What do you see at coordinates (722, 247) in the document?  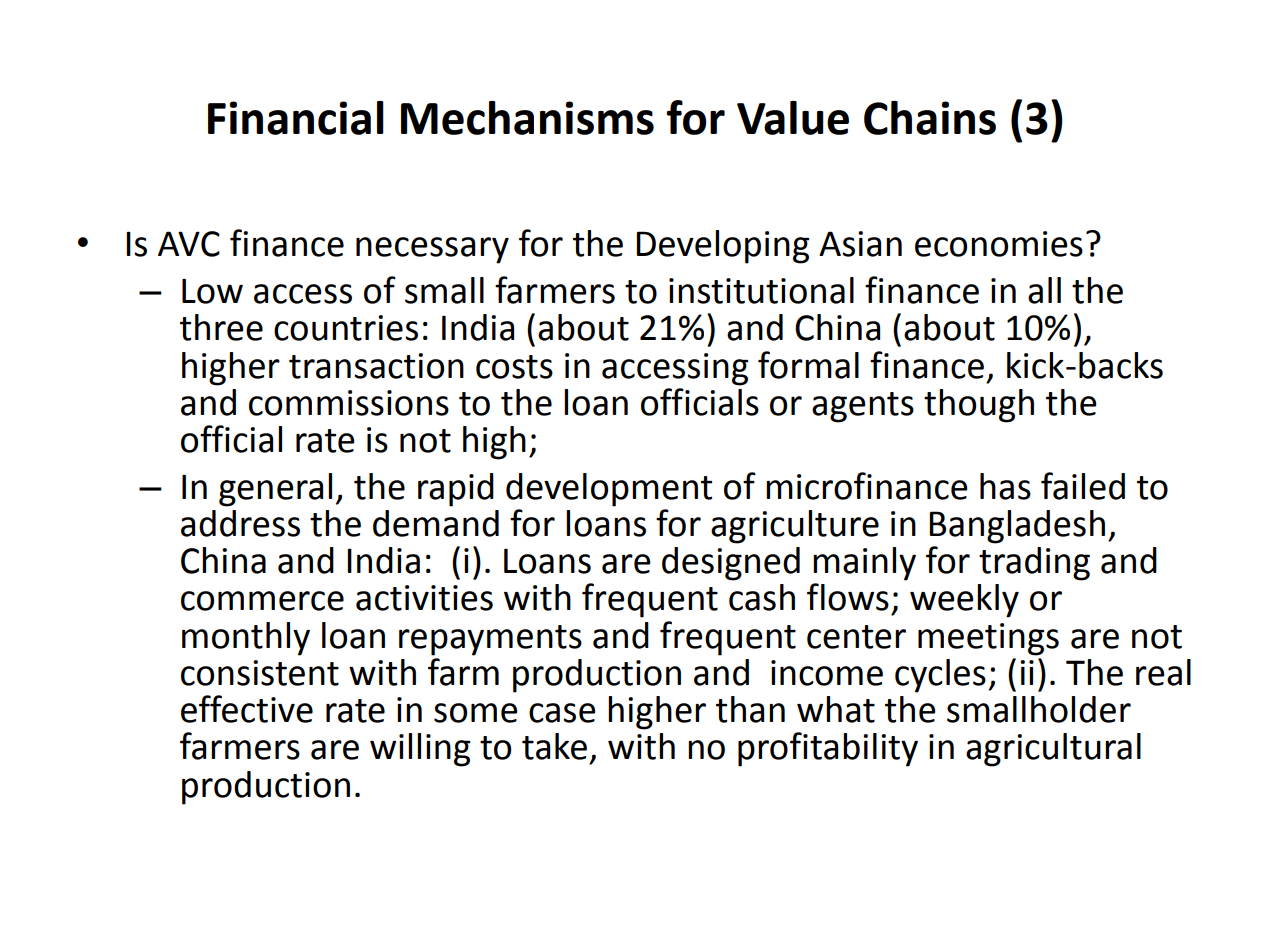 I see `Developing` at bounding box center [722, 247].
